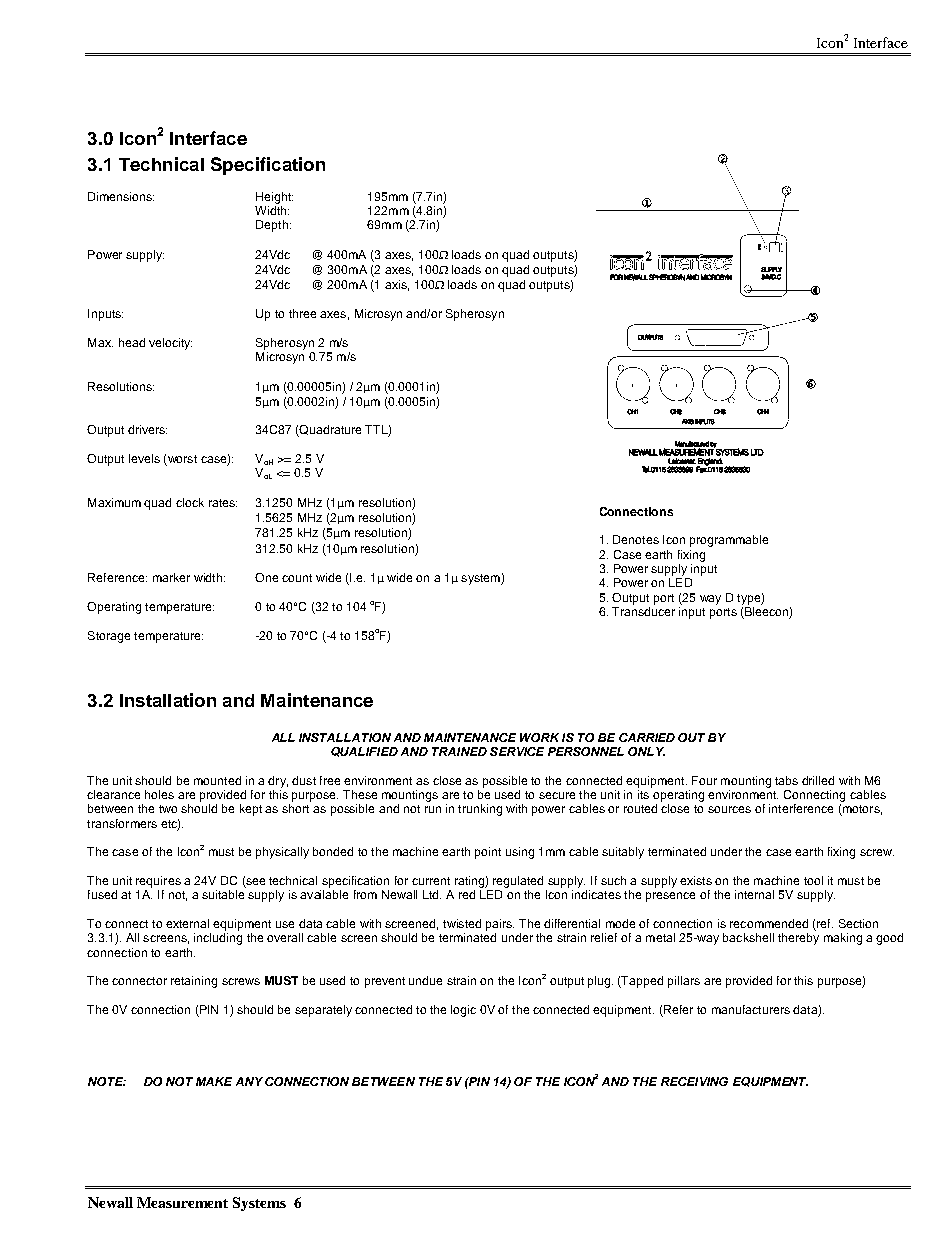 The height and width of the document is (1233, 952). Describe the element at coordinates (302, 313) in the document. I see `three` at that location.
